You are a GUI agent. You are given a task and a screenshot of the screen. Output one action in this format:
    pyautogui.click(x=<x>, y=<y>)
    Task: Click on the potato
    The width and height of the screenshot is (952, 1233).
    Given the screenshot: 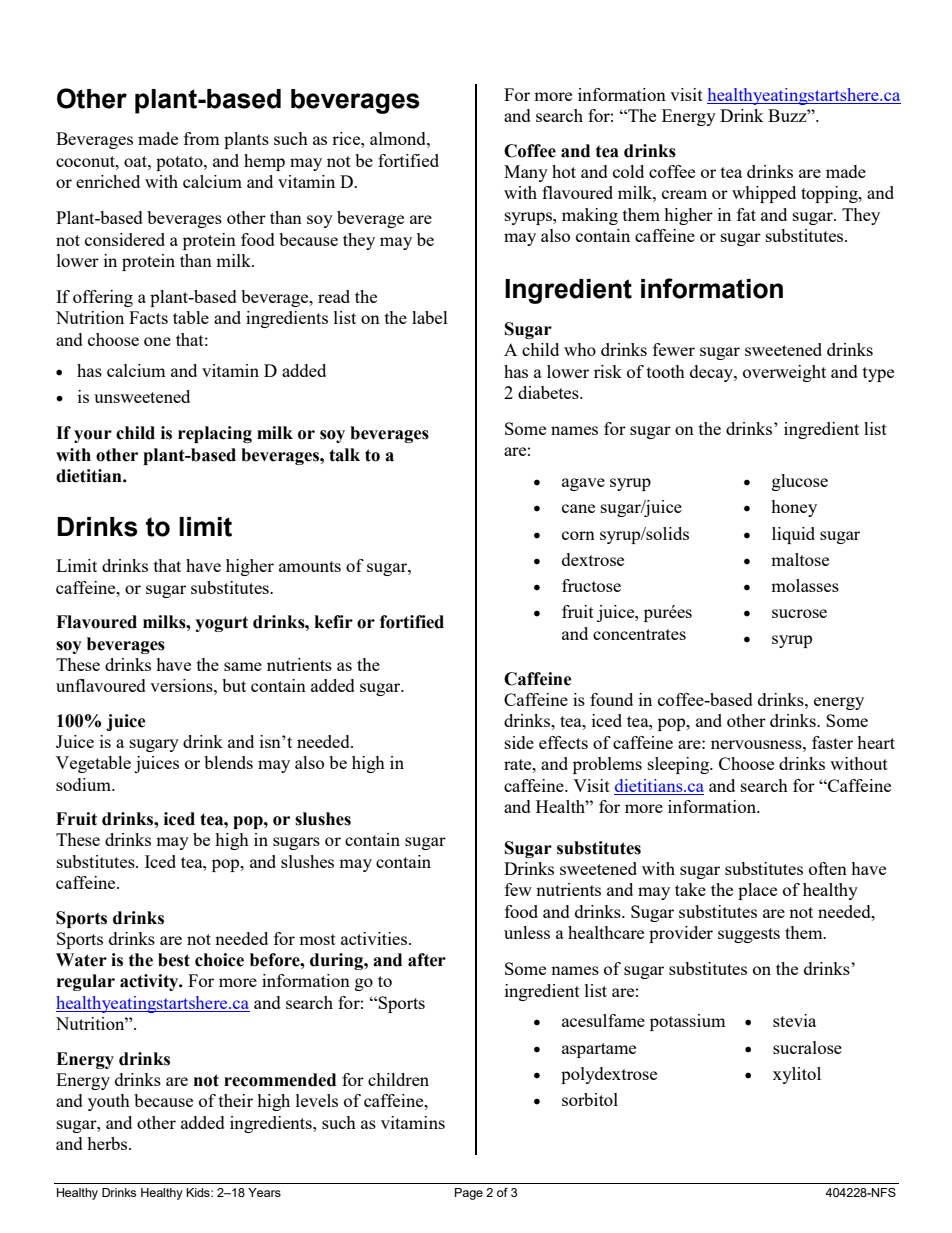 What is the action you would take?
    pyautogui.click(x=180, y=163)
